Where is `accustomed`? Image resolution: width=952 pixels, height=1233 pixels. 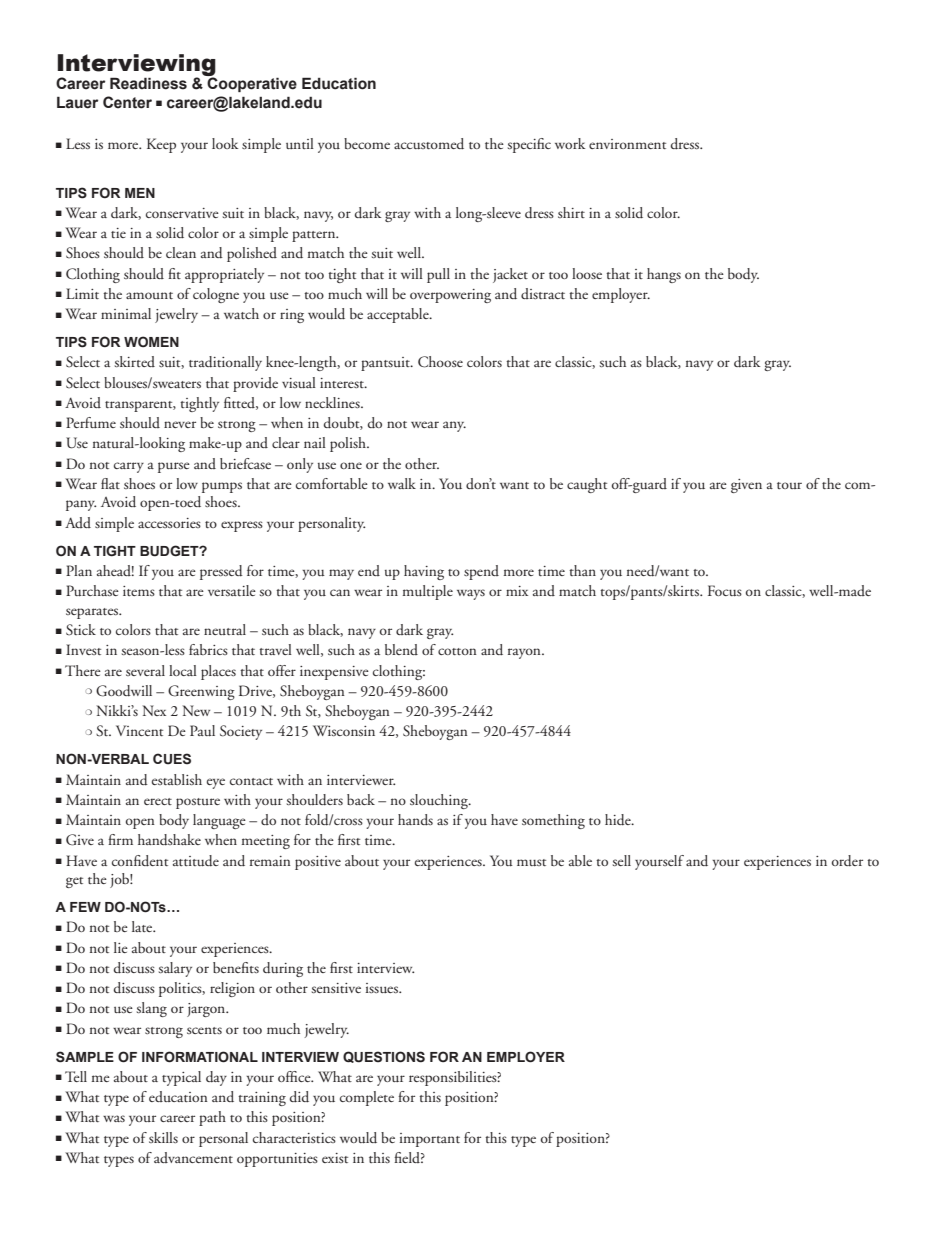 accustomed is located at coordinates (429, 144).
